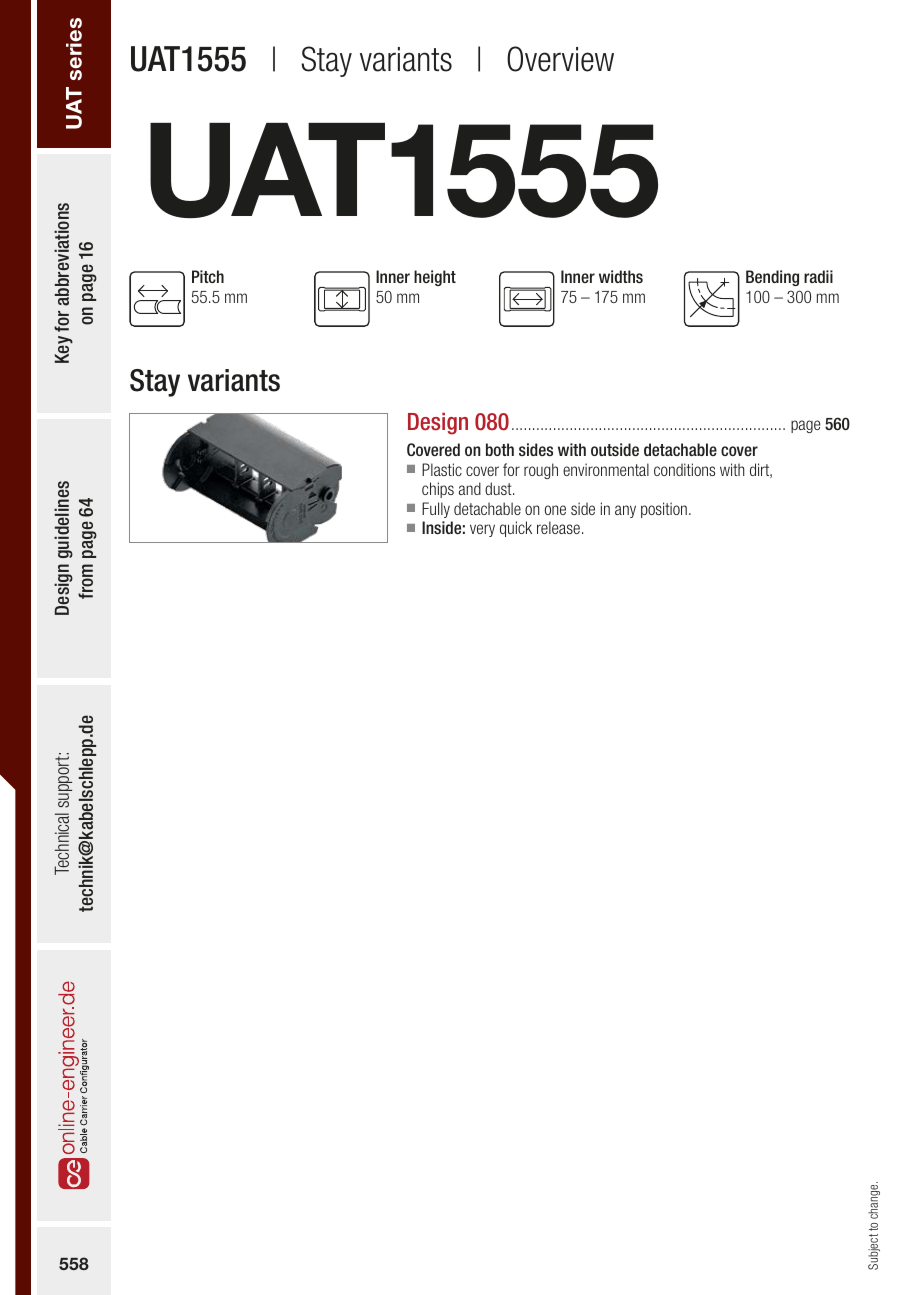  I want to click on position, so click(664, 510).
